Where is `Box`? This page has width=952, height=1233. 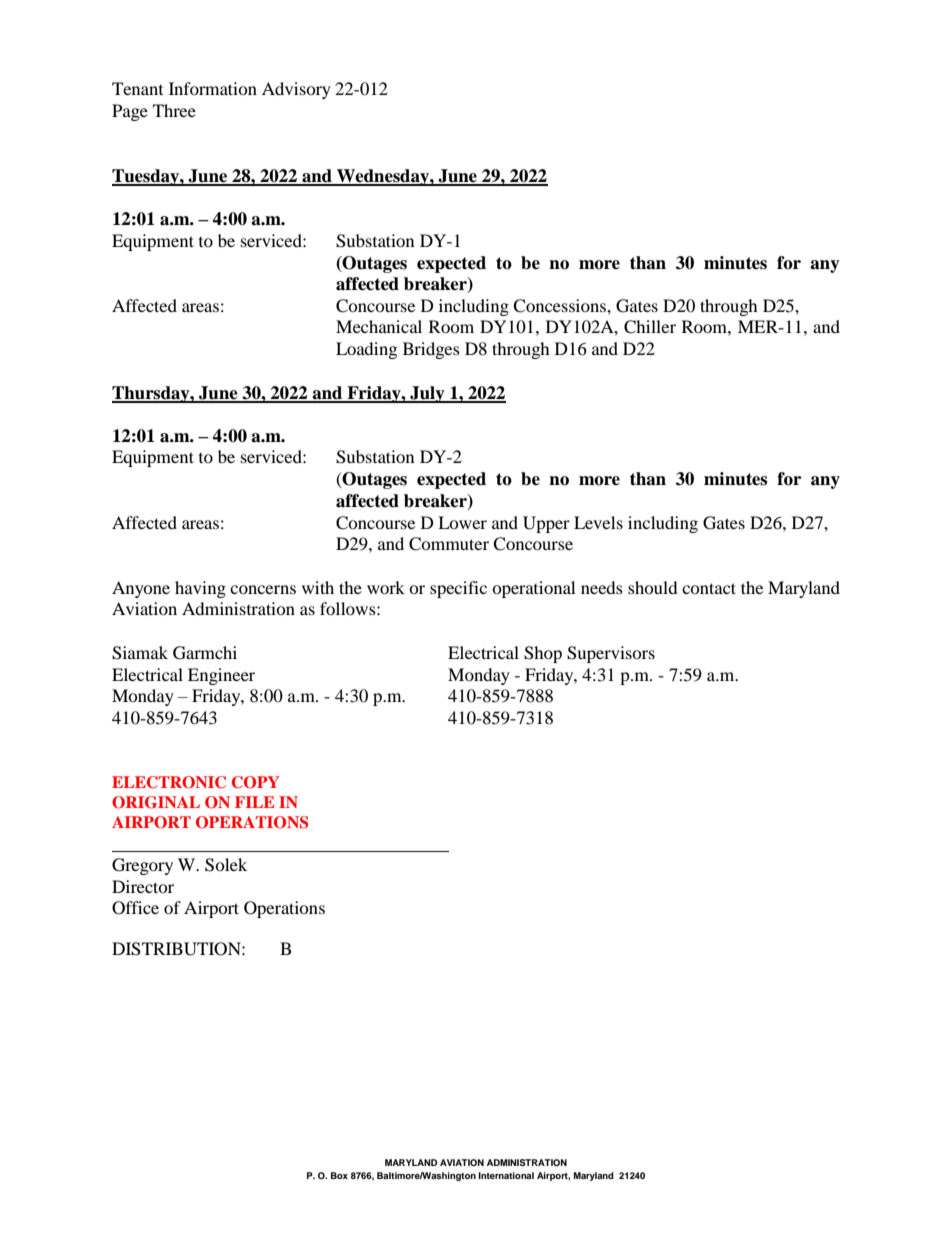
Box is located at coordinates (339, 1175).
